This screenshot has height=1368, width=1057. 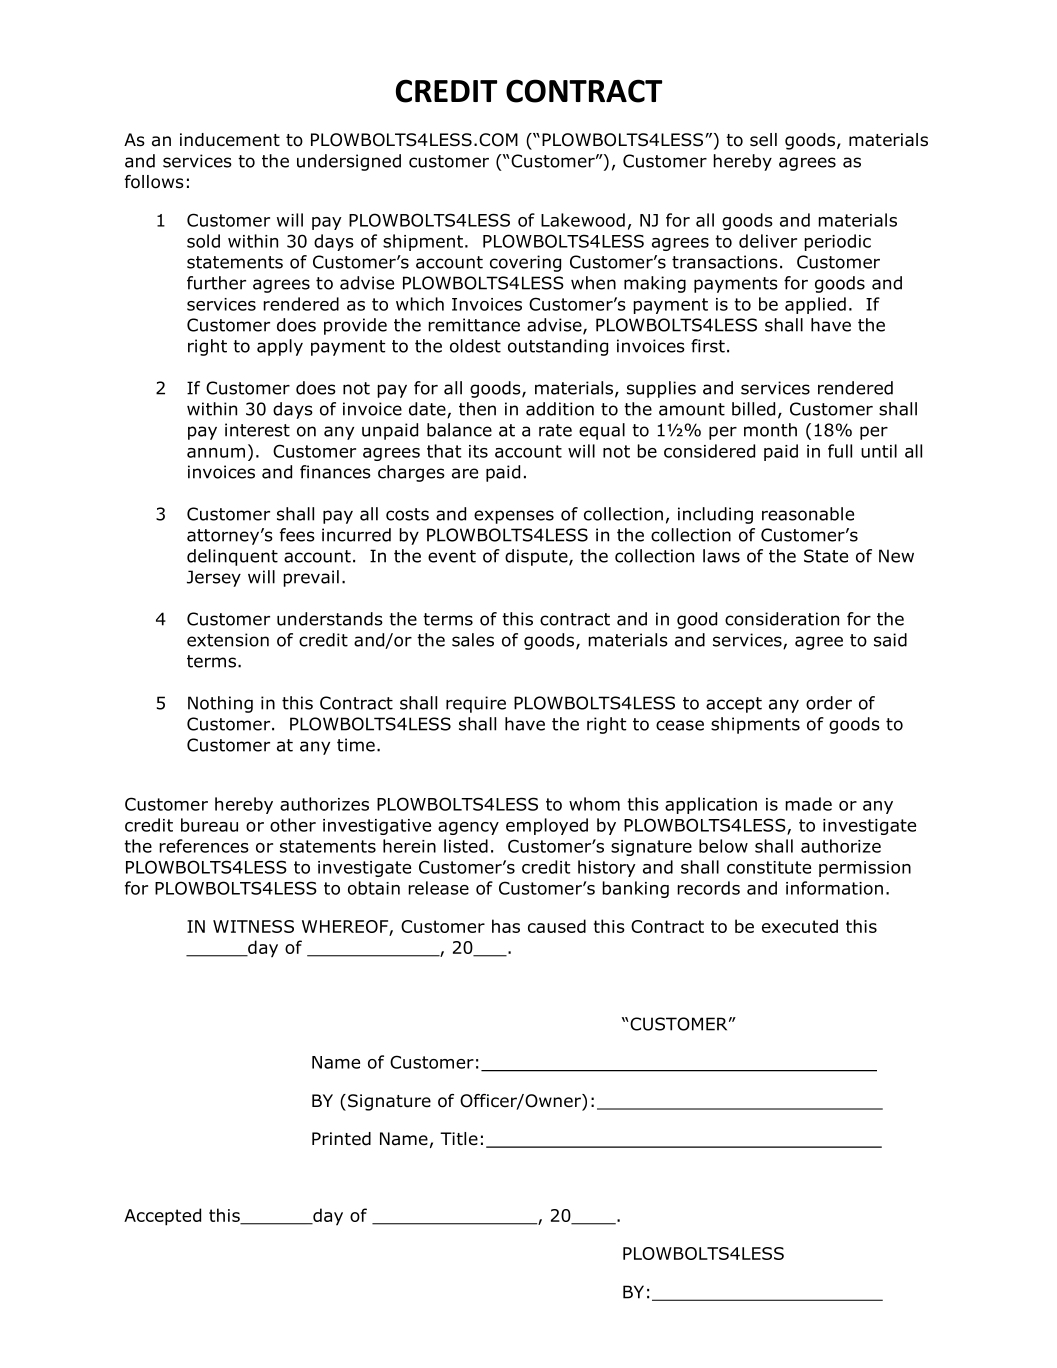 I want to click on Lakewood, so click(x=583, y=220).
